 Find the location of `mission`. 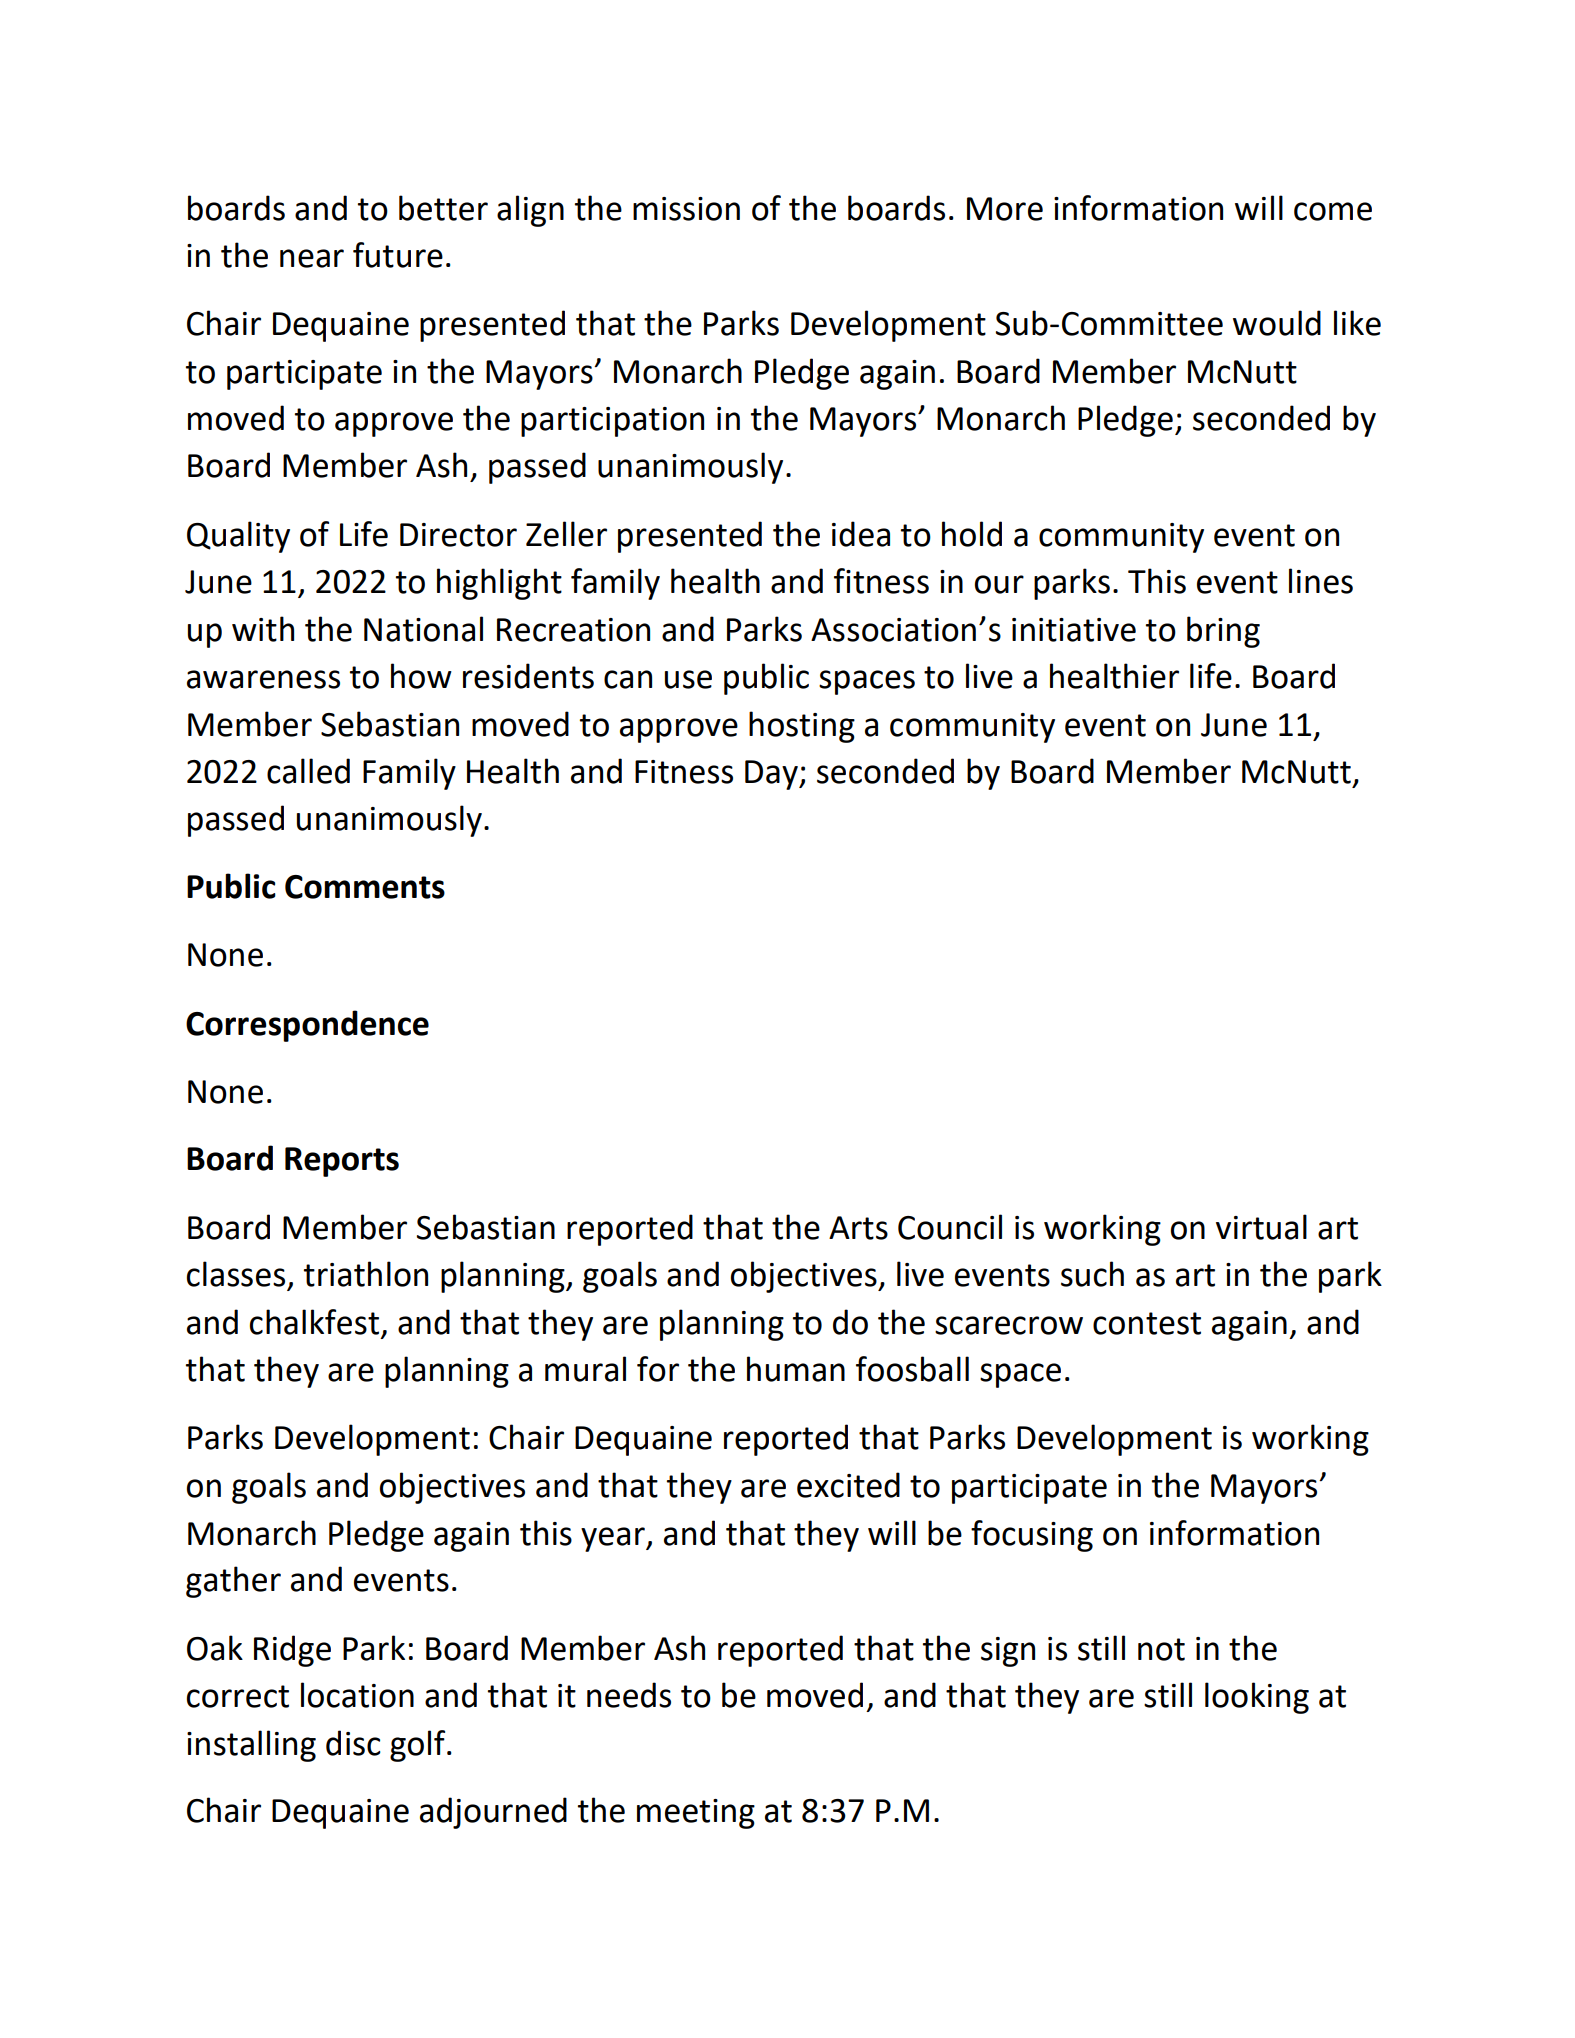

mission is located at coordinates (686, 209).
